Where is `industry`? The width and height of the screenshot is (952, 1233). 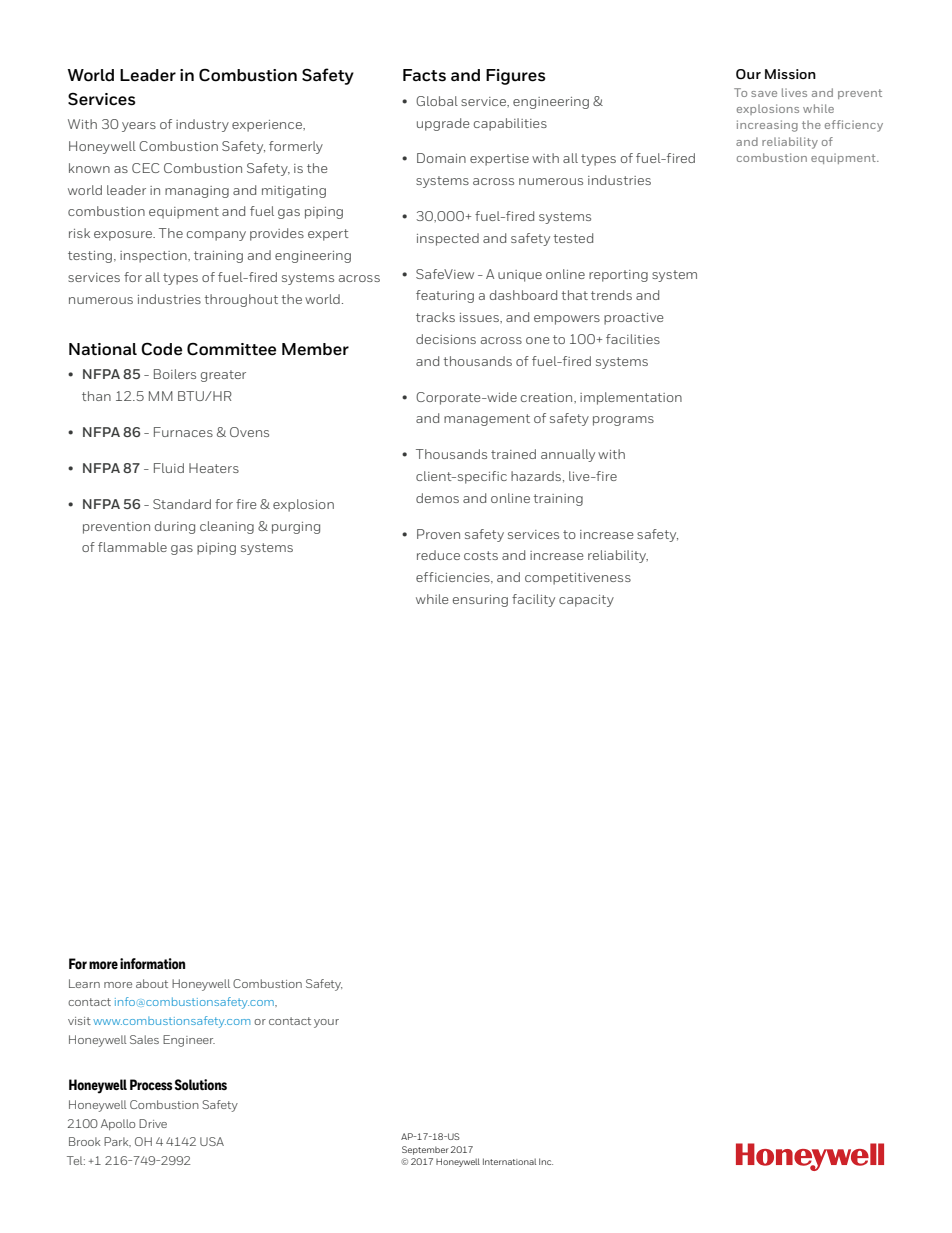
industry is located at coordinates (202, 125).
